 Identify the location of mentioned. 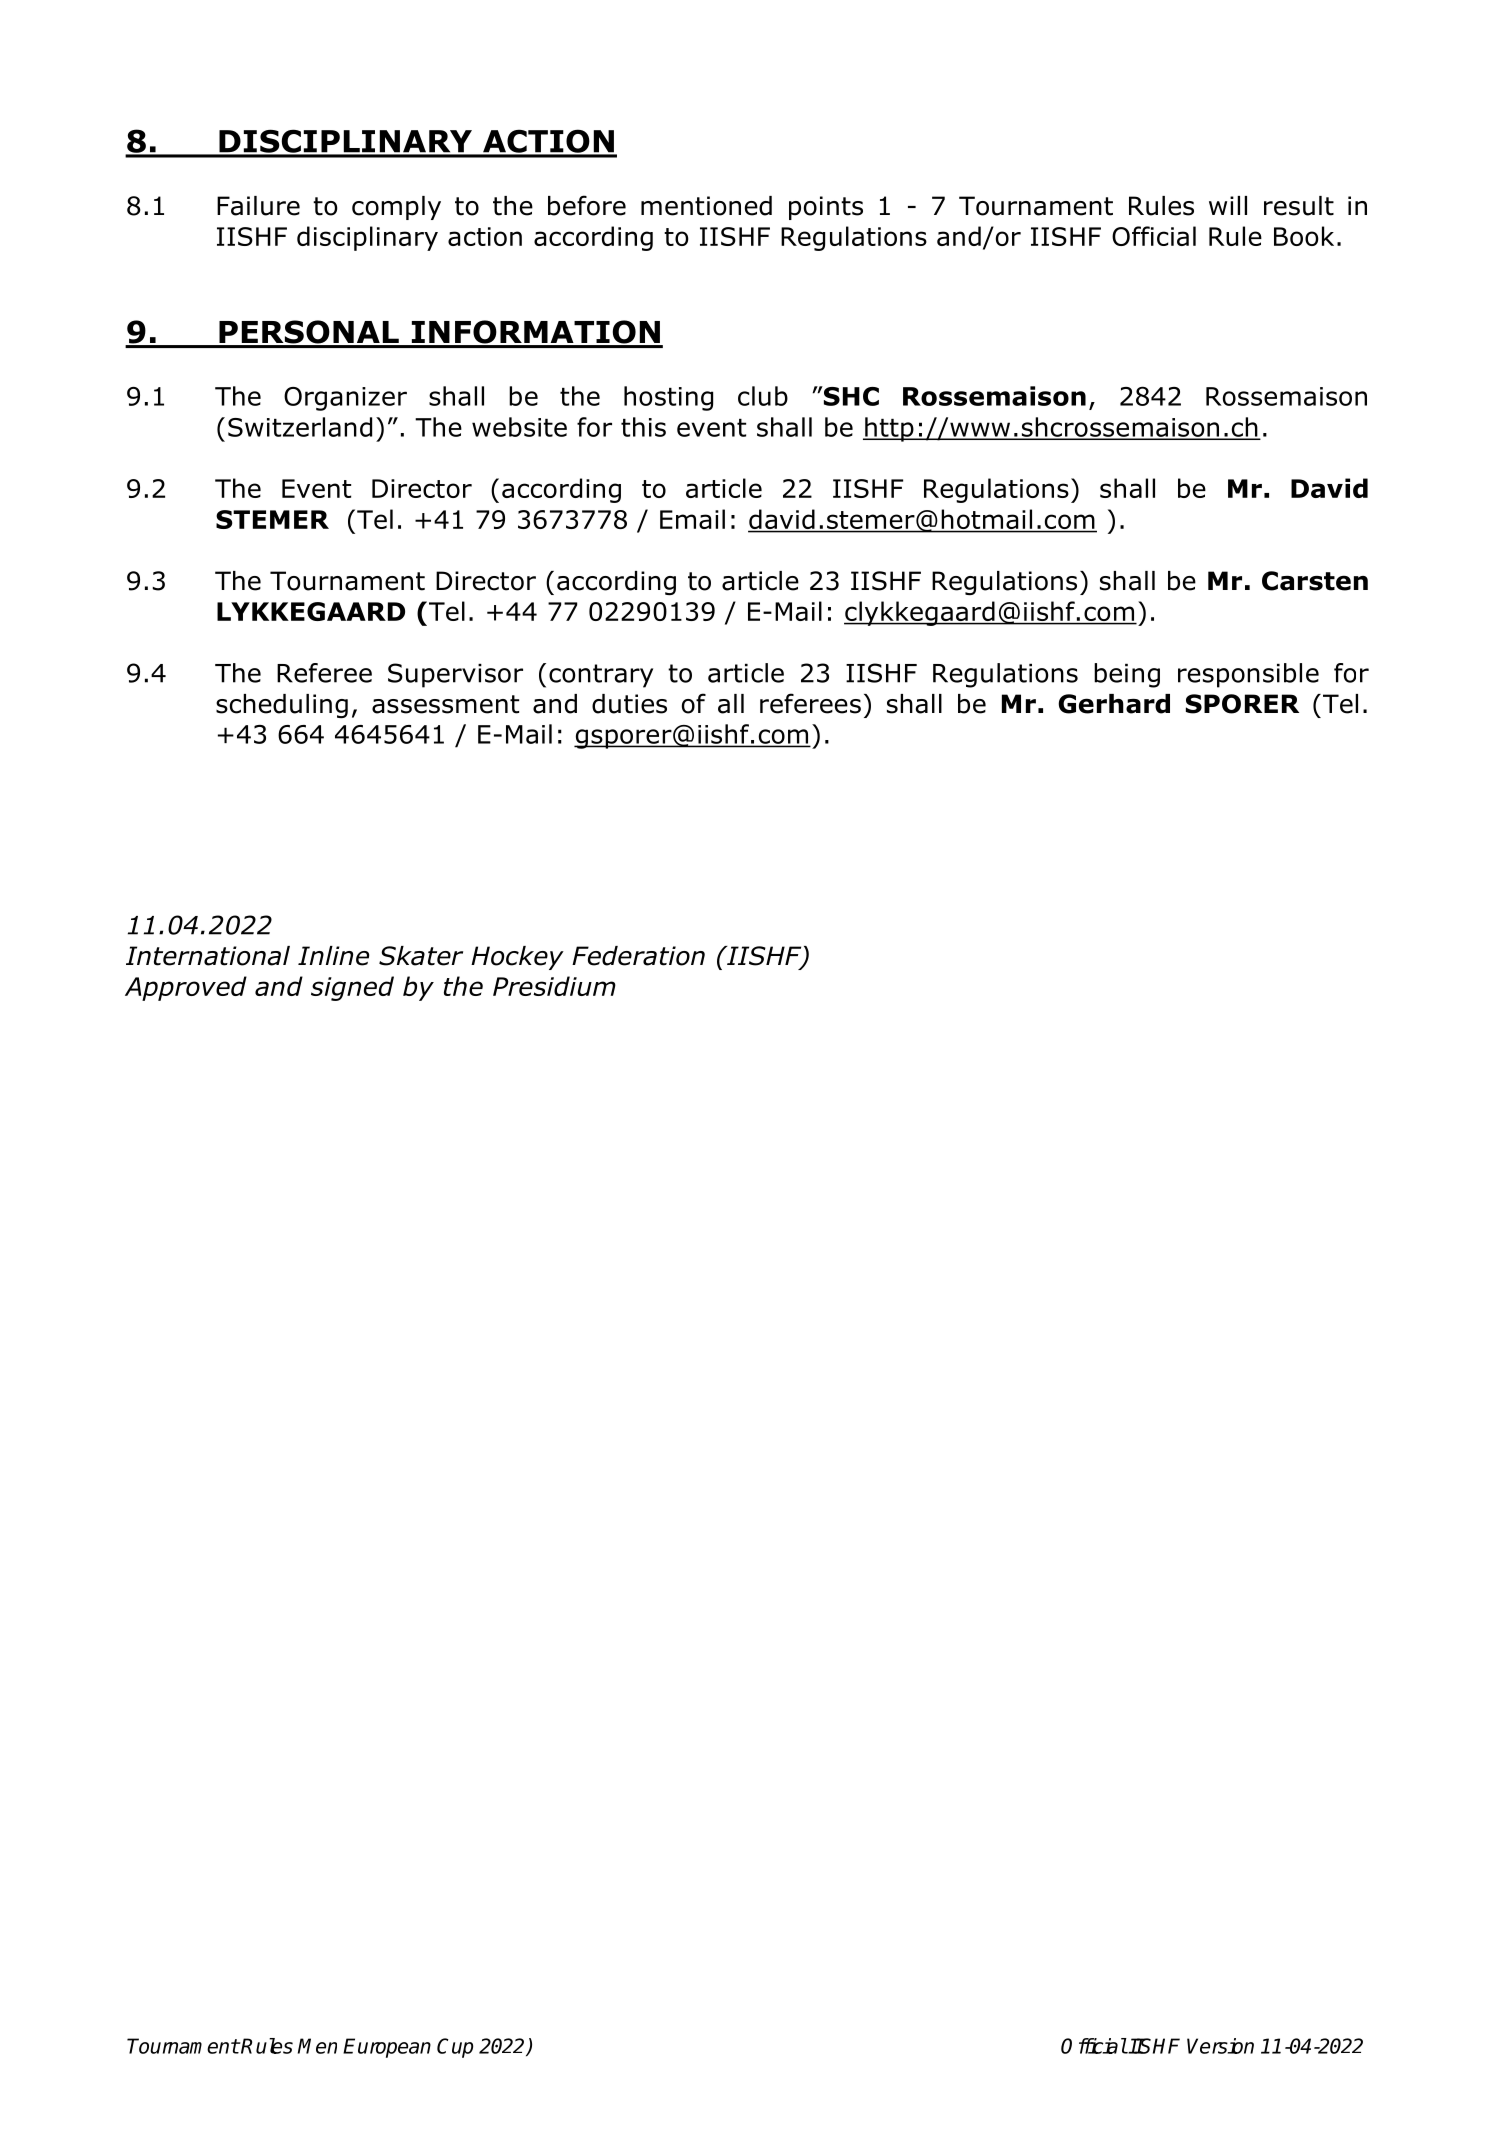
(706, 206).
